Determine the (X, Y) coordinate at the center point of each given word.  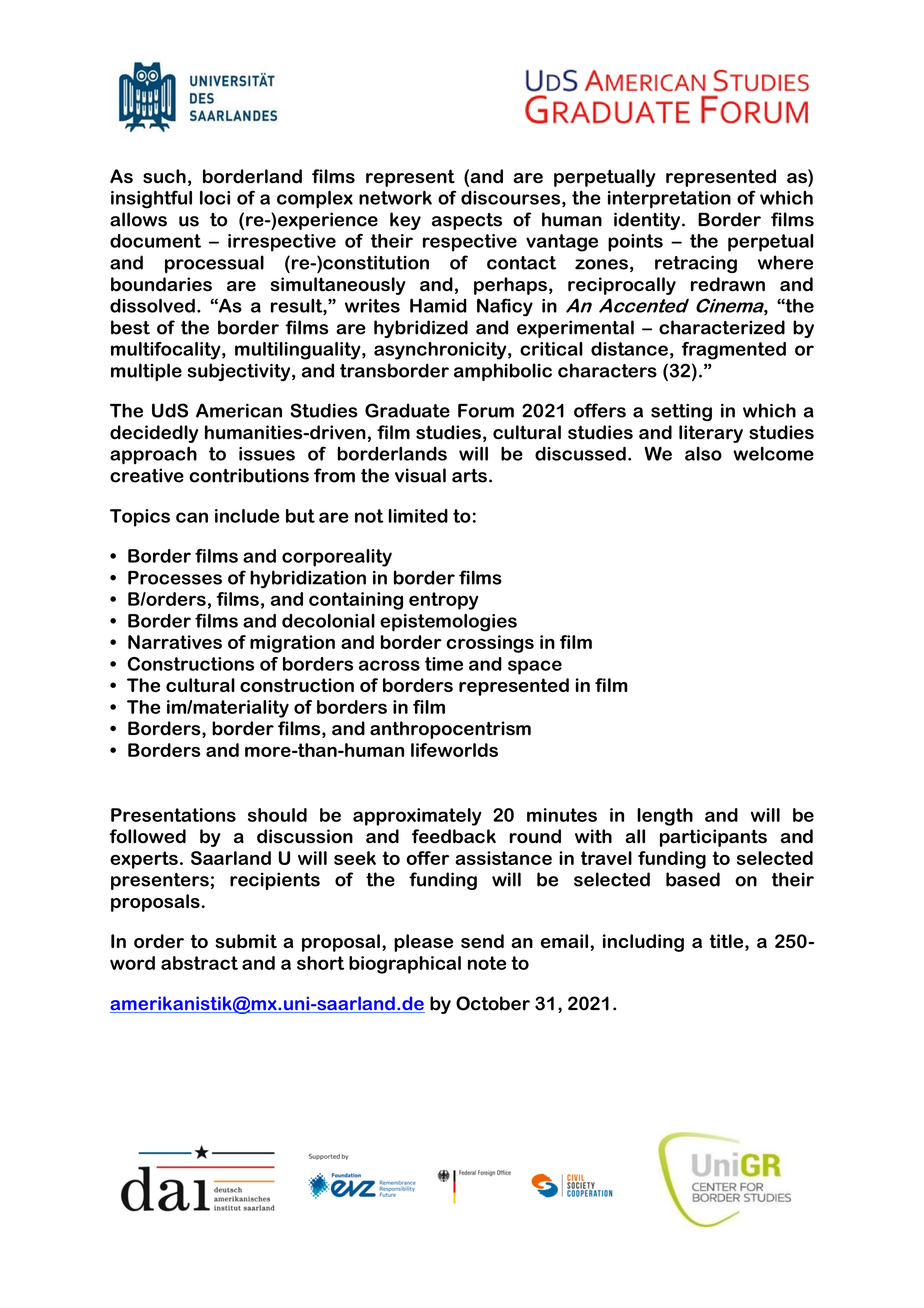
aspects (467, 221)
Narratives (175, 642)
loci (215, 198)
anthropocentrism (450, 730)
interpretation (669, 200)
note (487, 963)
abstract (199, 963)
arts (469, 476)
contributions (249, 475)
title (726, 941)
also (703, 453)
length (665, 817)
